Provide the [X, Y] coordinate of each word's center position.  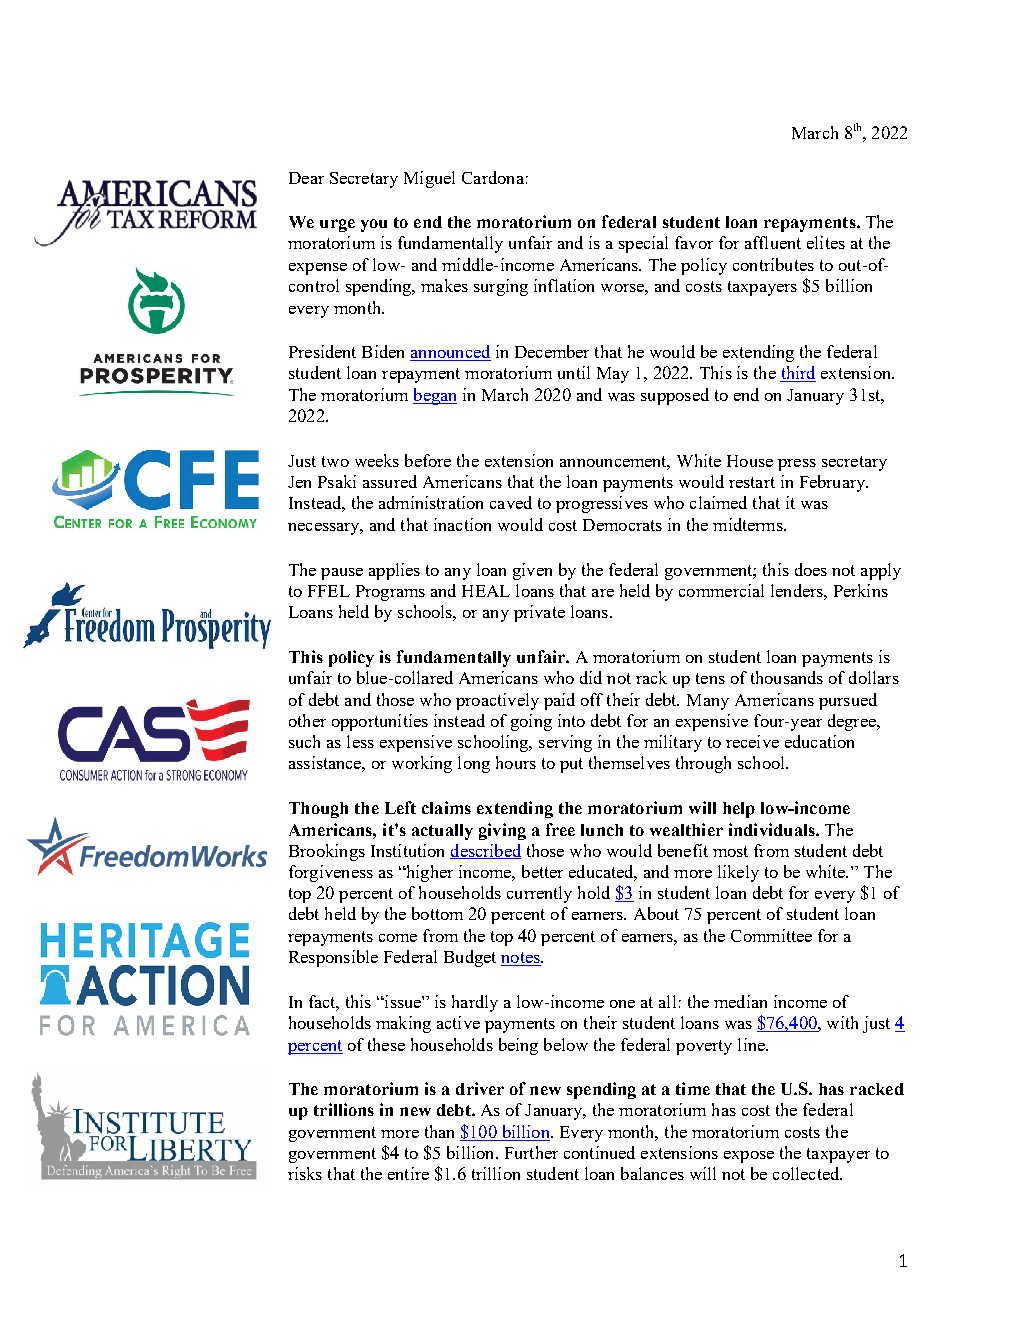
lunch [602, 830]
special [643, 244]
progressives [602, 504]
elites [826, 242]
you [374, 225]
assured [390, 481]
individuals [773, 829]
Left [400, 807]
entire [408, 1173]
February [834, 483]
